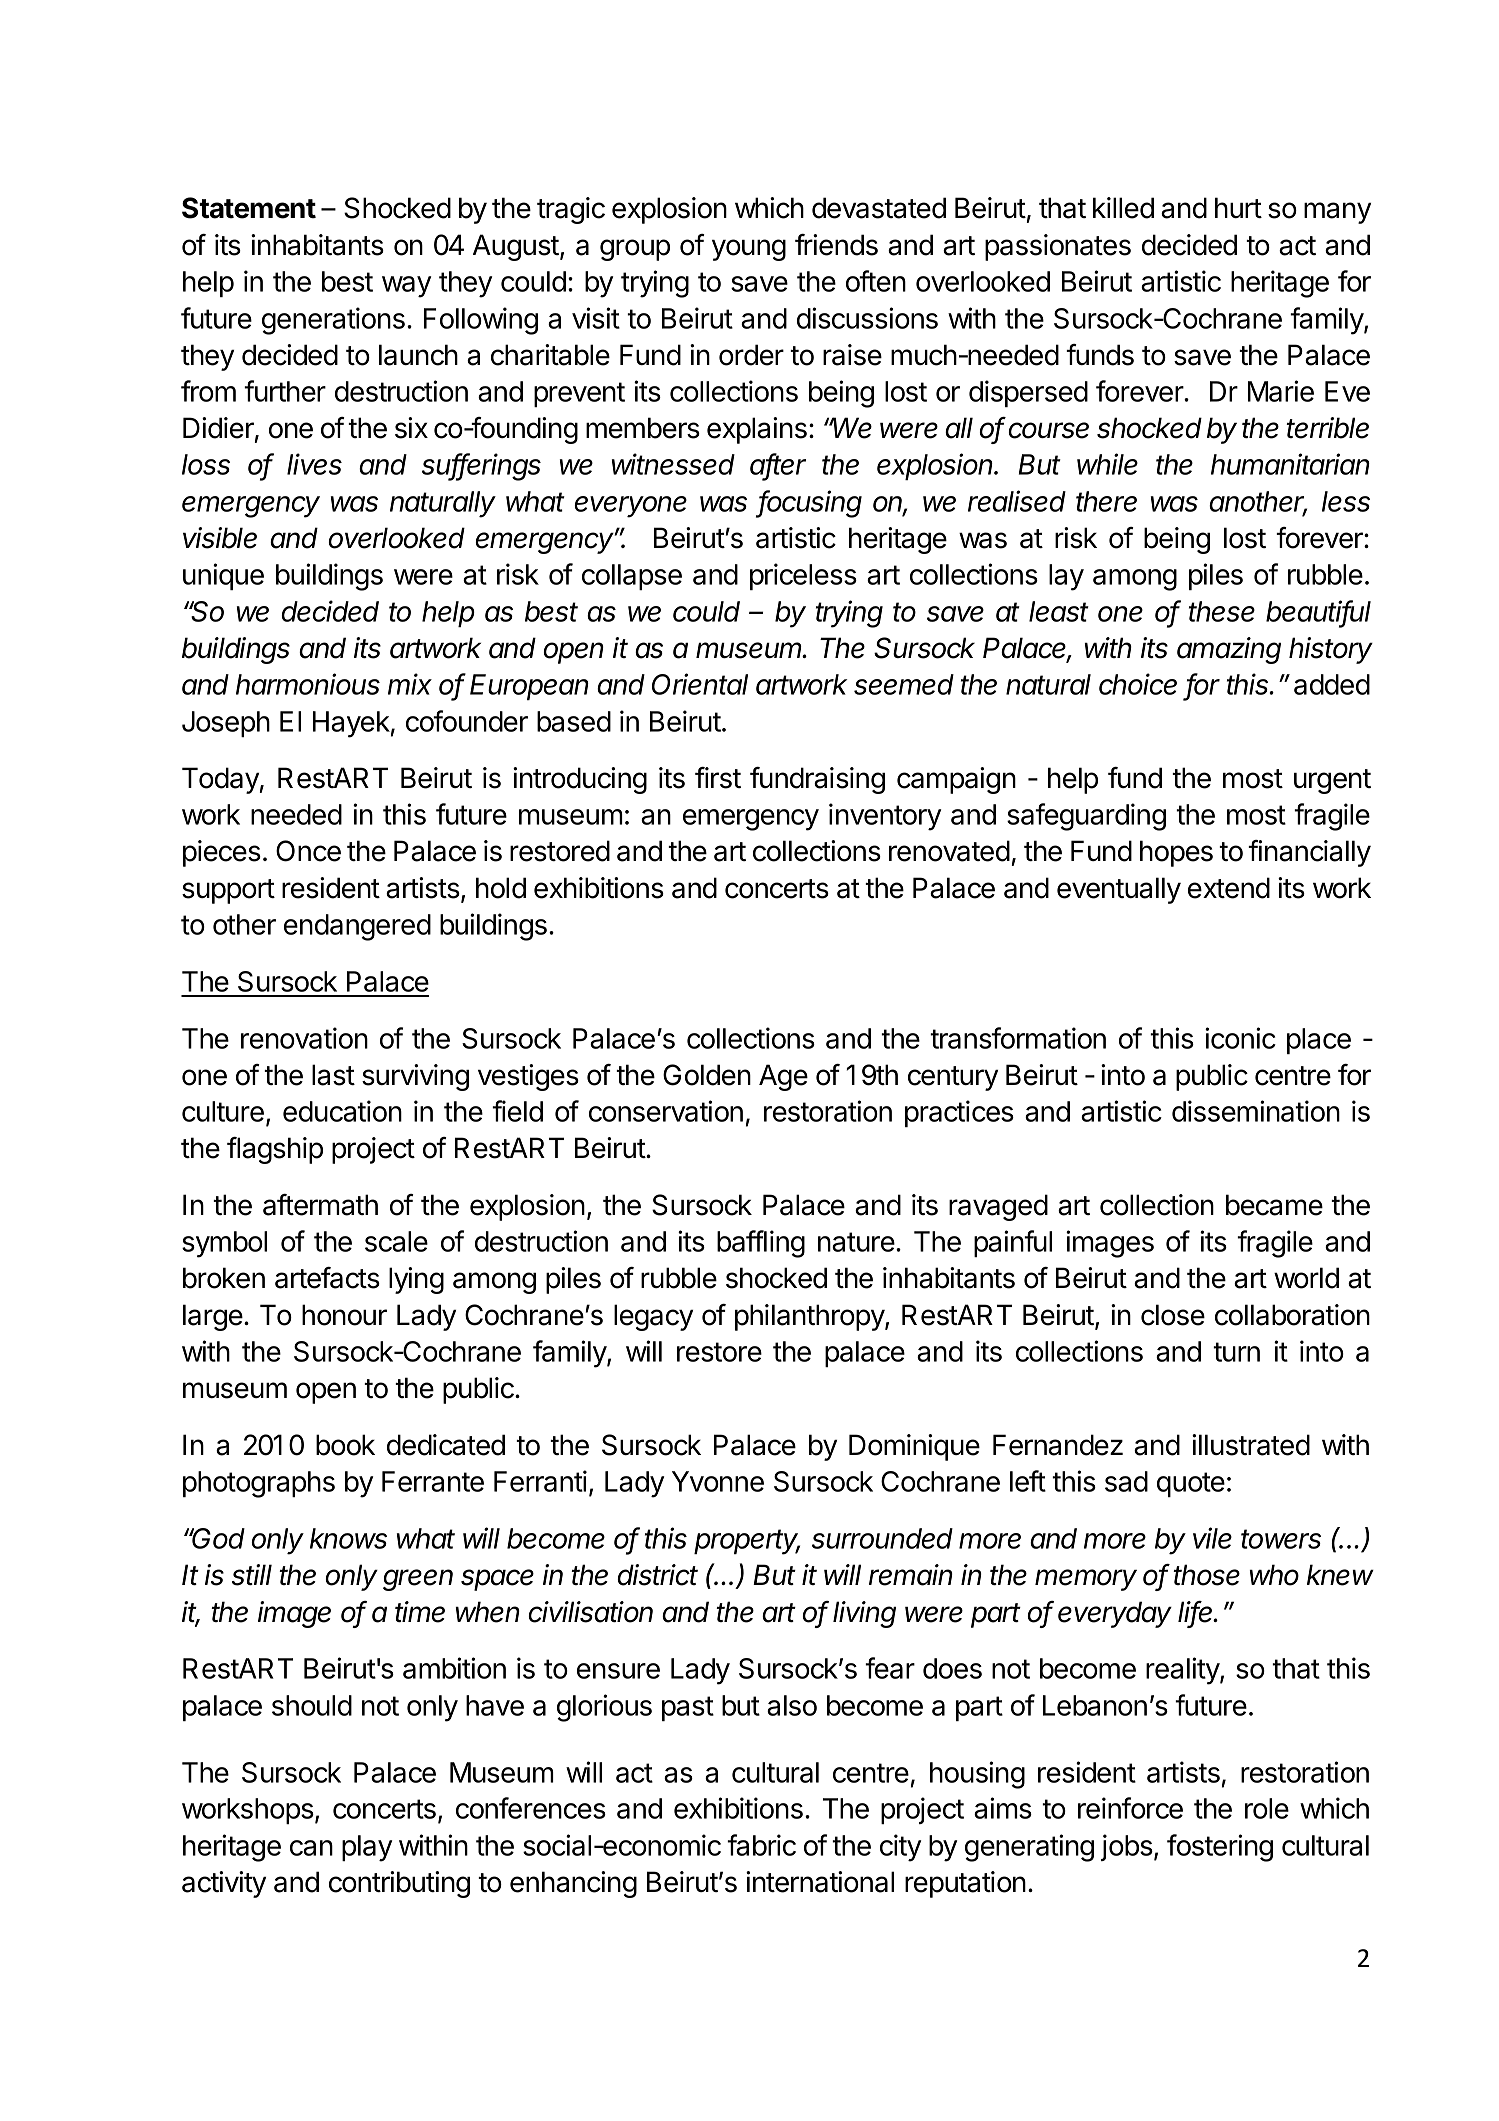 The width and height of the image is (1499, 2121). Describe the element at coordinates (304, 1038) in the image. I see `renovation` at that location.
